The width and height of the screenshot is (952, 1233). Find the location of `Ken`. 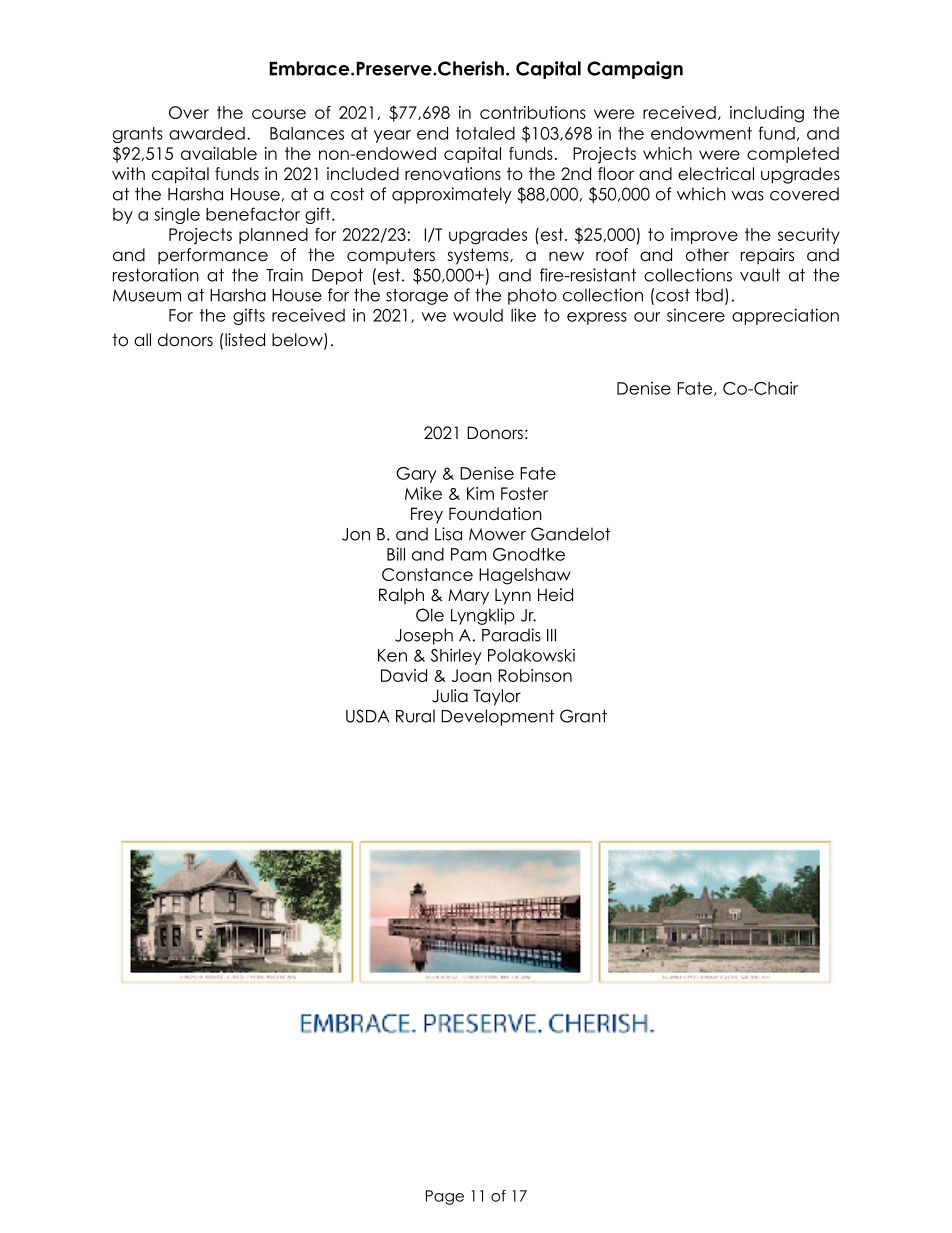

Ken is located at coordinates (392, 655).
